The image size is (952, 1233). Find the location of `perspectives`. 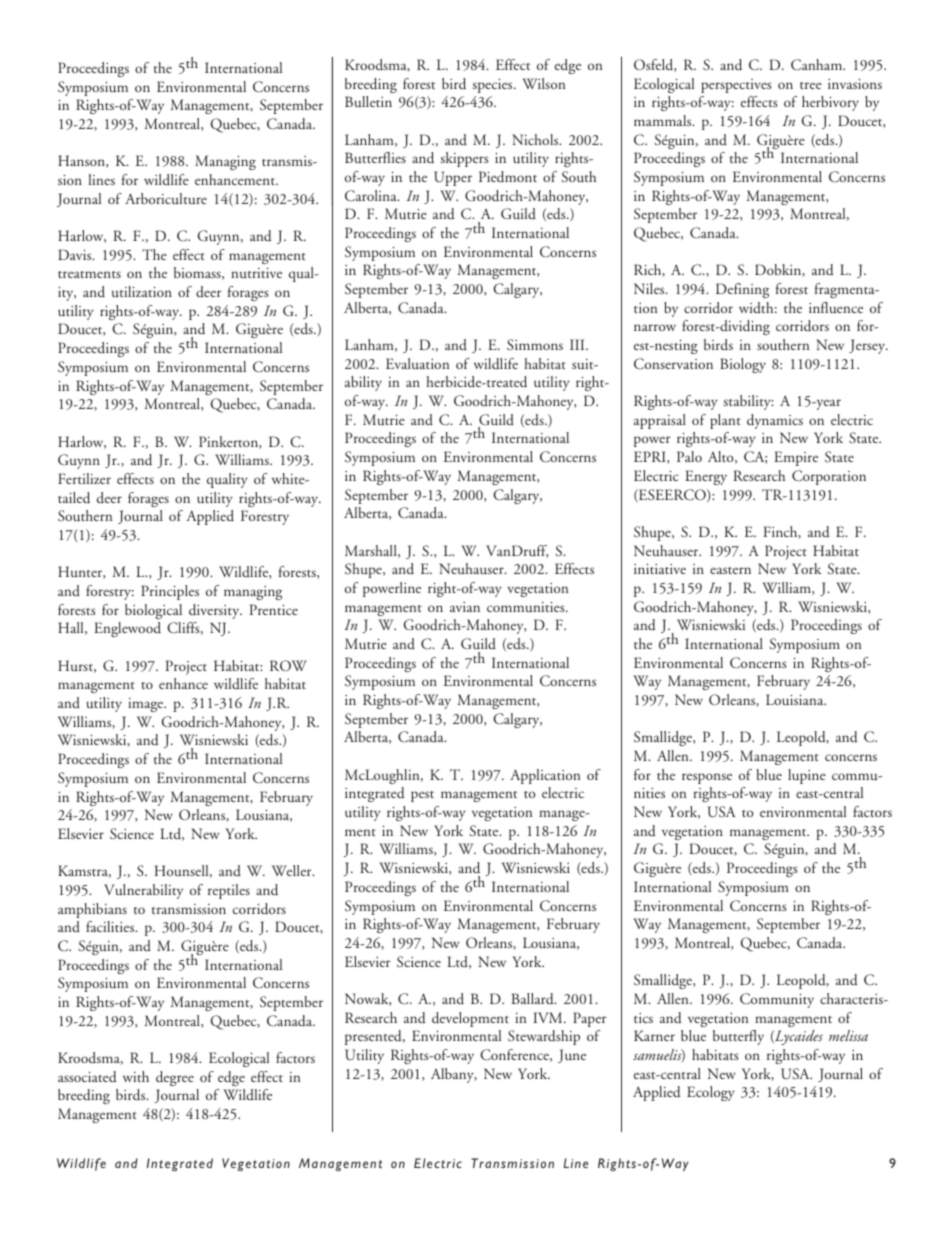

perspectives is located at coordinates (736, 86).
